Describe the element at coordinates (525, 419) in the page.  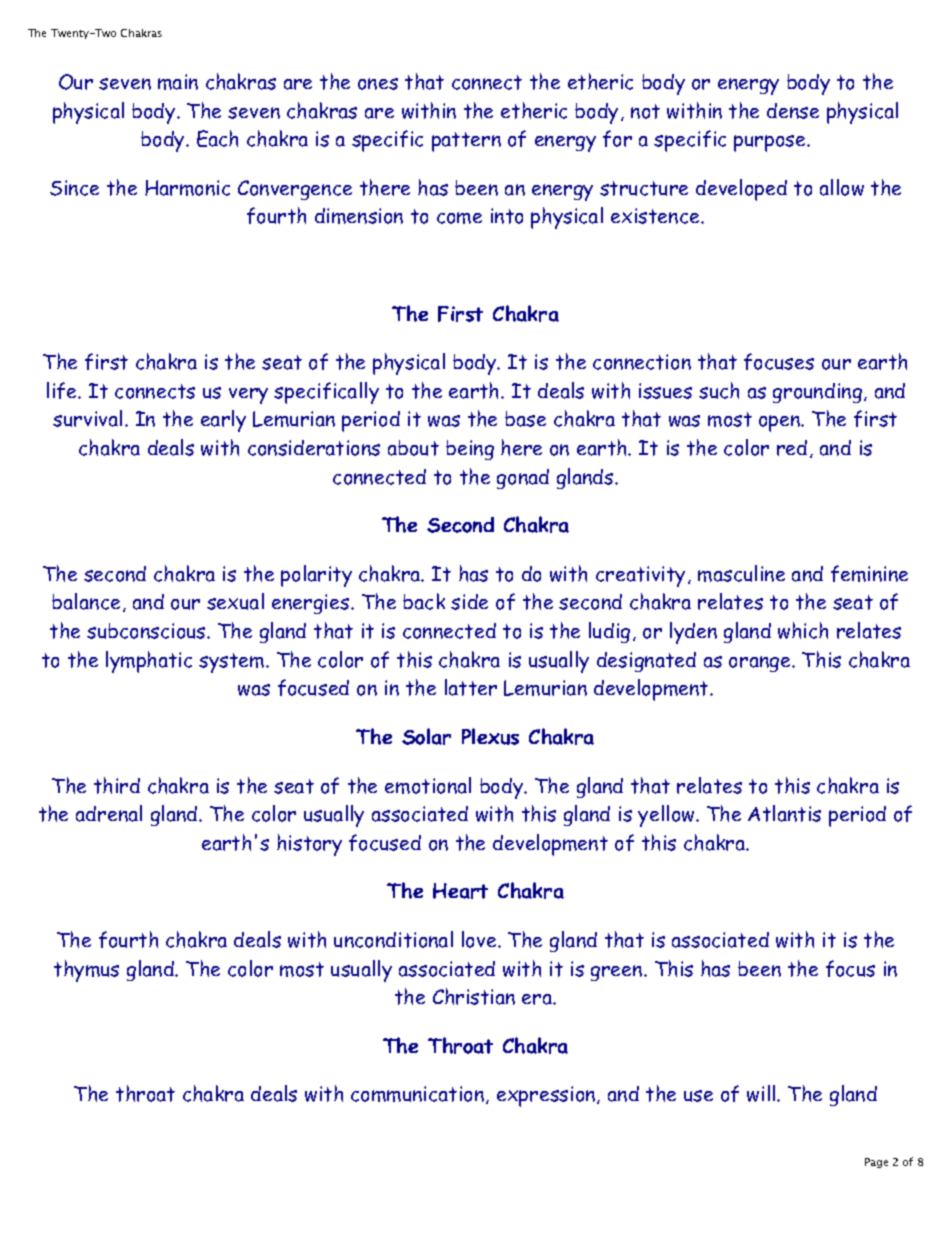
I see `base` at that location.
